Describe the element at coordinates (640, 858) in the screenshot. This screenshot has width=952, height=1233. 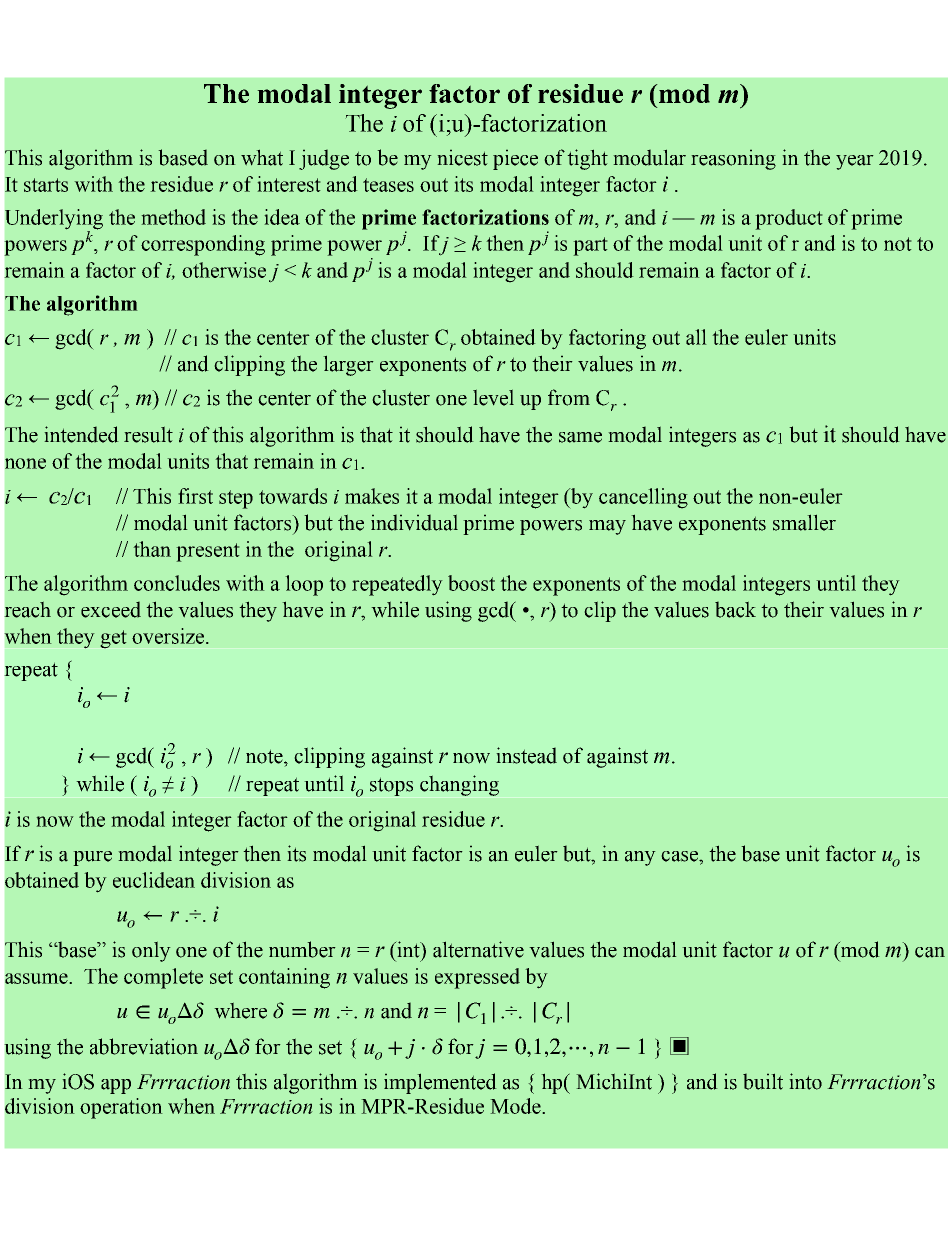
I see `any` at that location.
